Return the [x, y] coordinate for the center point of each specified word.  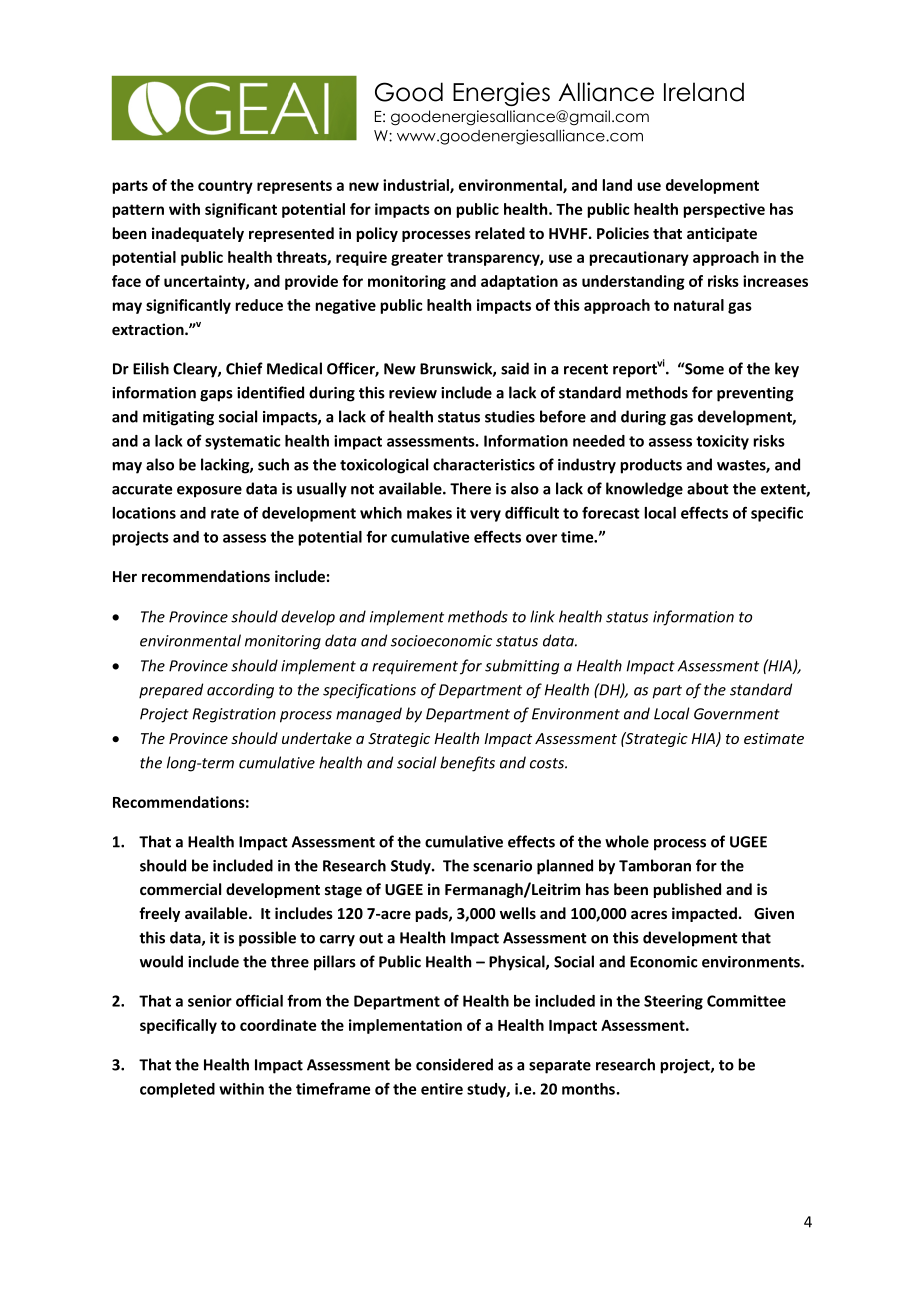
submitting [522, 667]
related [500, 233]
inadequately [198, 234]
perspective [724, 210]
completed [177, 1090]
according [240, 691]
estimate [774, 738]
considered [454, 1064]
